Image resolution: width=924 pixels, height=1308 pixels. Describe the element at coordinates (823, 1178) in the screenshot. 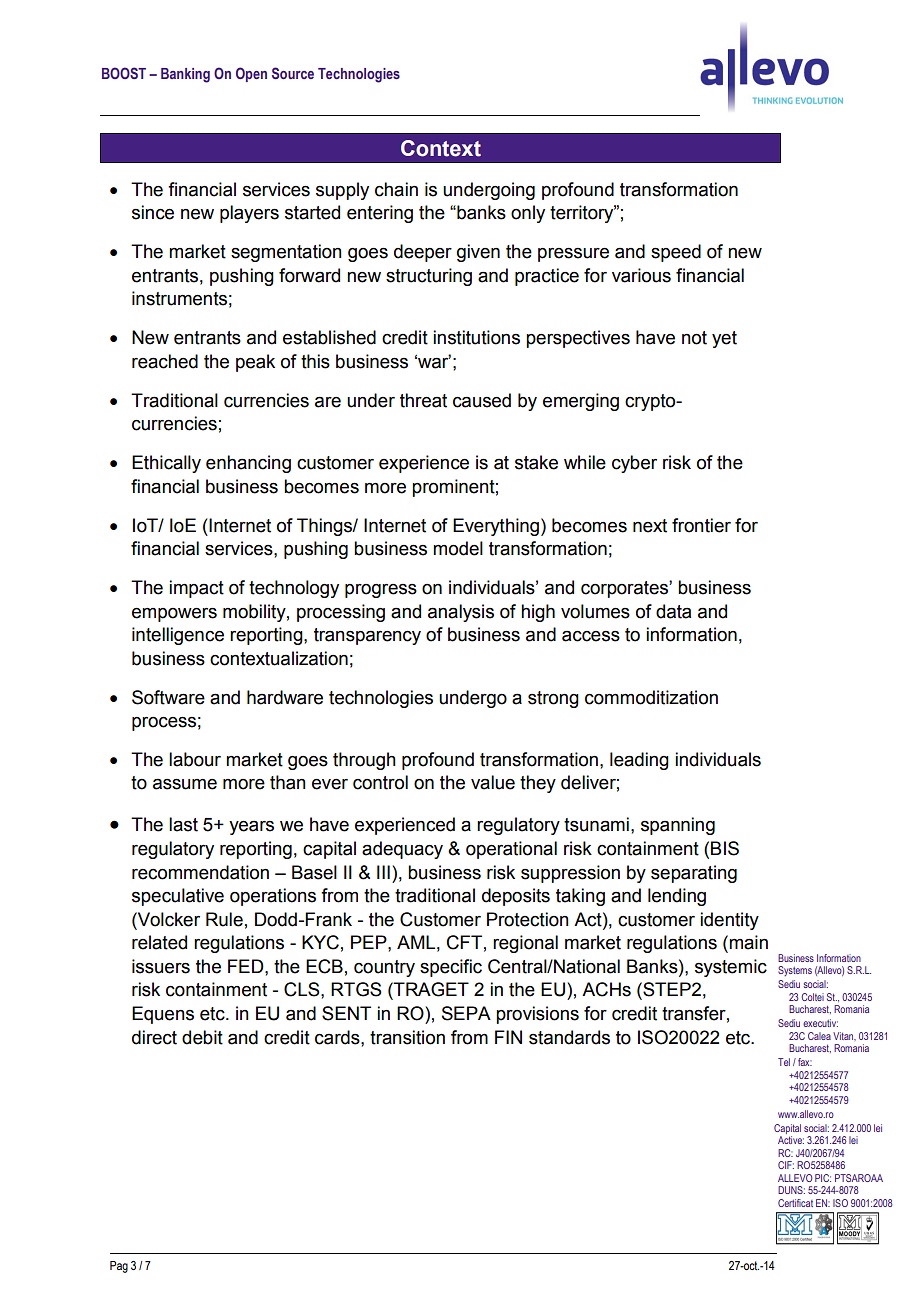

I see `PIC` at that location.
